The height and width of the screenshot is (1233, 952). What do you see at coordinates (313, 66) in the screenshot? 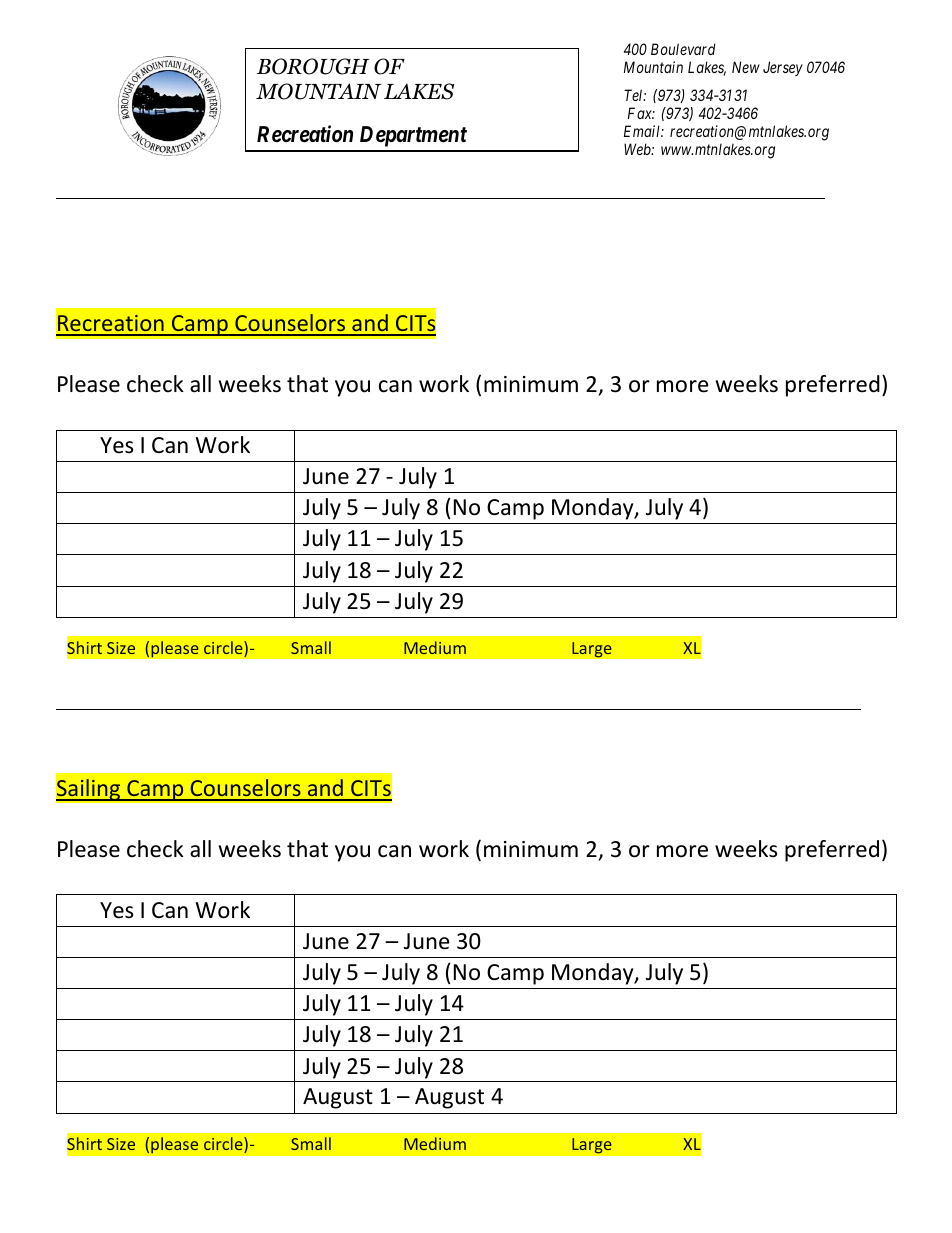
I see `BOROUGH` at bounding box center [313, 66].
